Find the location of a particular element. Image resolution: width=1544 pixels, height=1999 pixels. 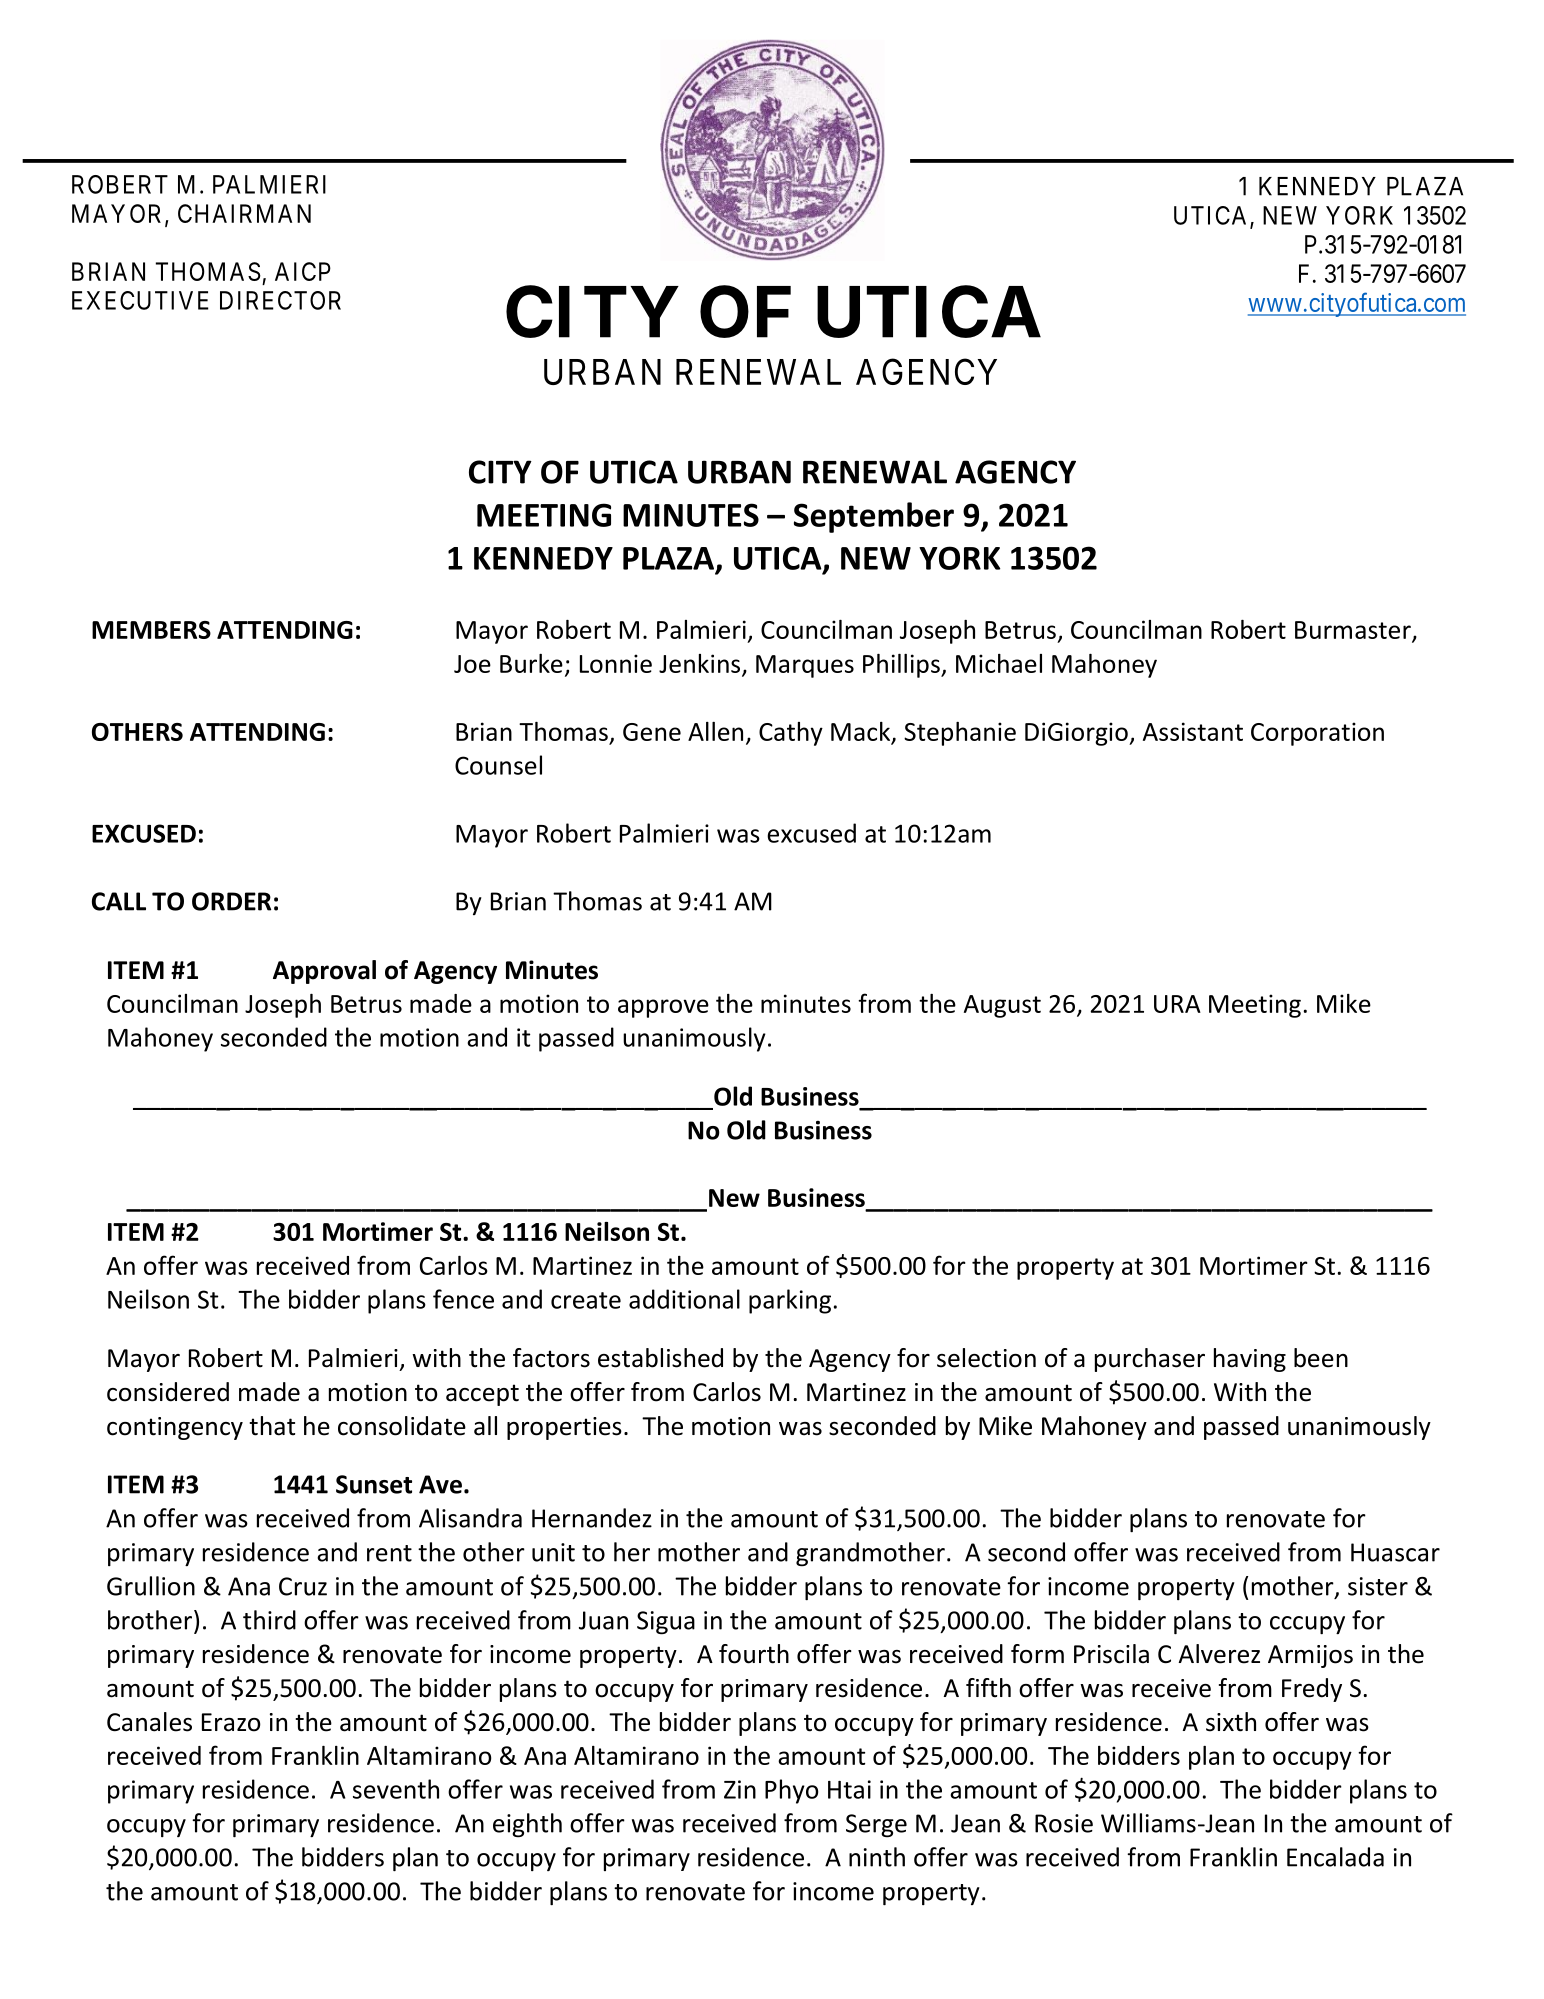

DIRECTOR is located at coordinates (280, 300).
